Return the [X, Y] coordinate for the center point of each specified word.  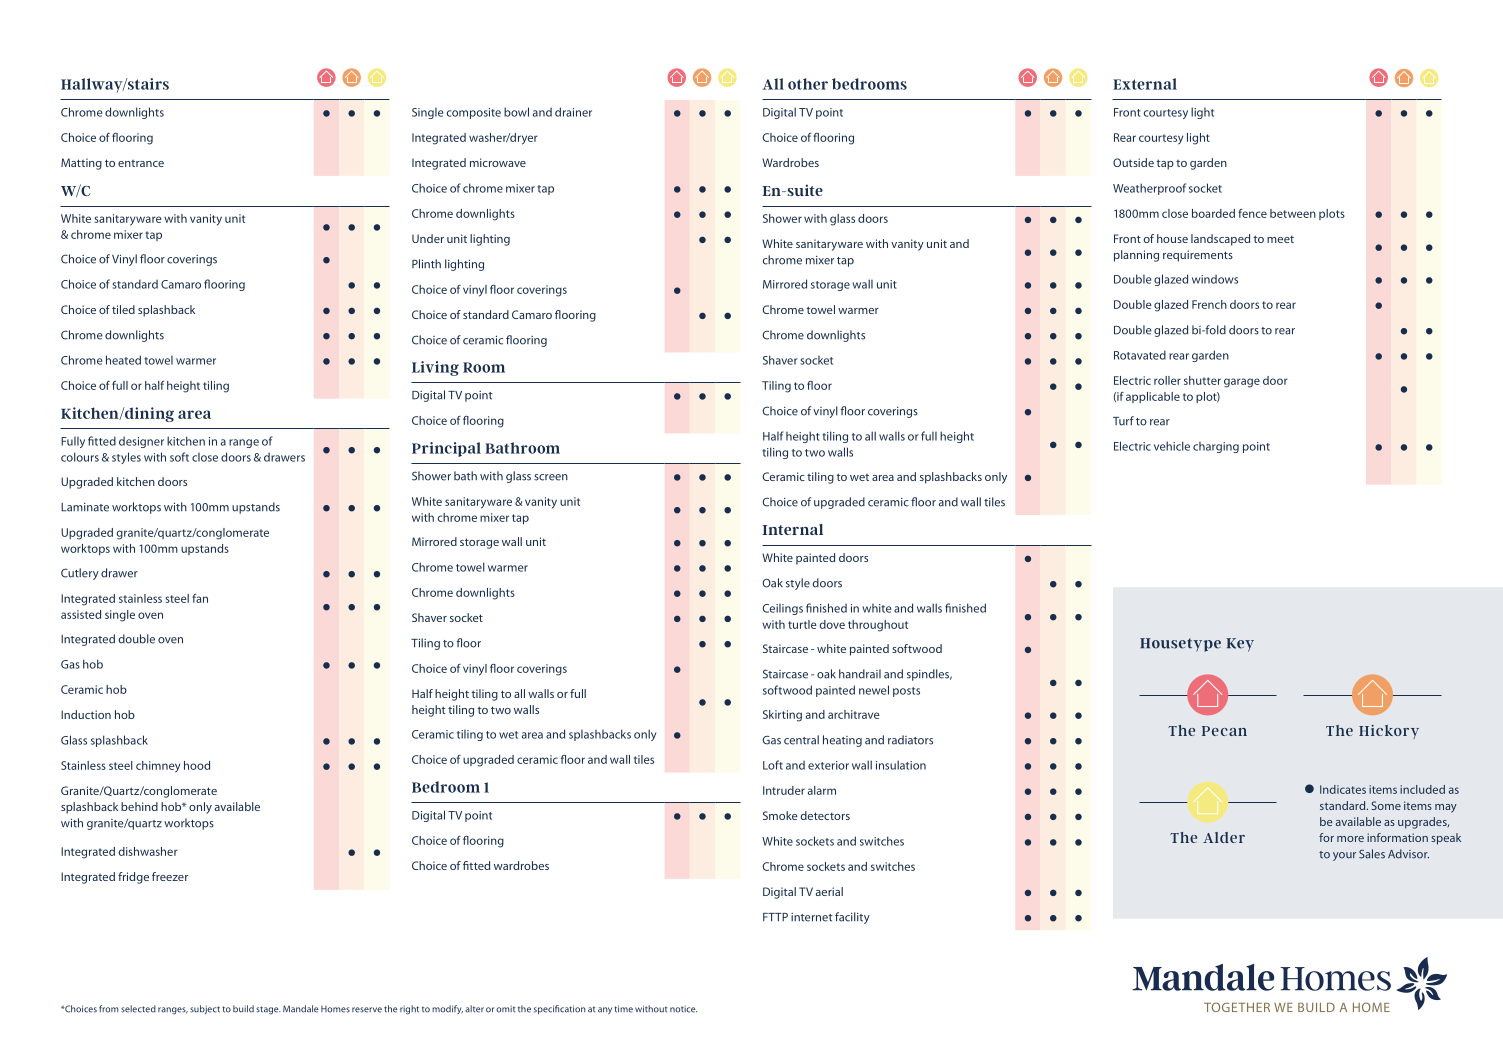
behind [139, 806]
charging [1216, 447]
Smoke [780, 815]
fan [200, 598]
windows [1215, 279]
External [1145, 84]
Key [1240, 645]
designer [141, 442]
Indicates [1343, 789]
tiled [123, 309]
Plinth [426, 264]
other [808, 84]
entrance [141, 163]
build [243, 1009]
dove [832, 624]
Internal [793, 529]
